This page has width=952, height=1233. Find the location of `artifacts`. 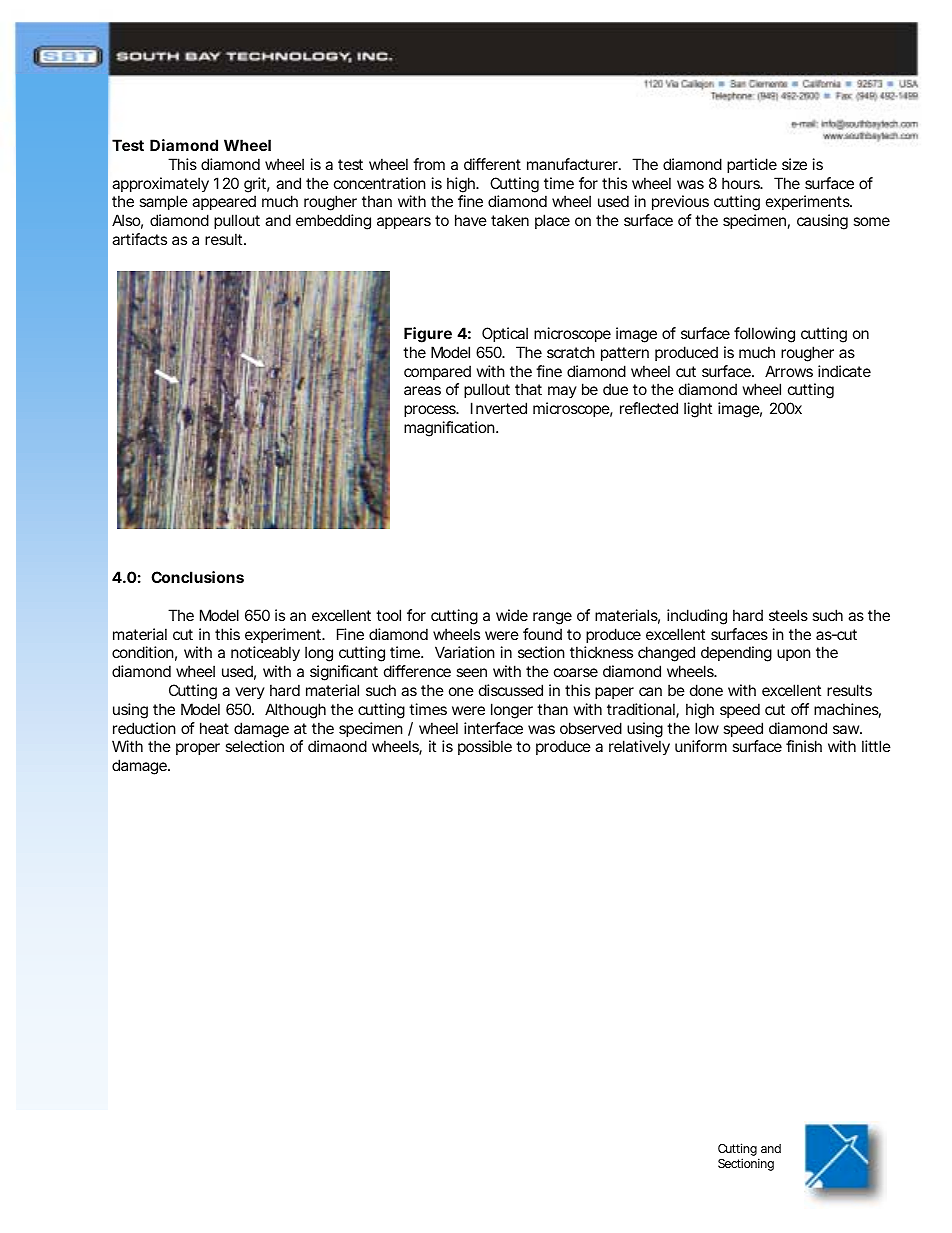

artifacts is located at coordinates (139, 239).
